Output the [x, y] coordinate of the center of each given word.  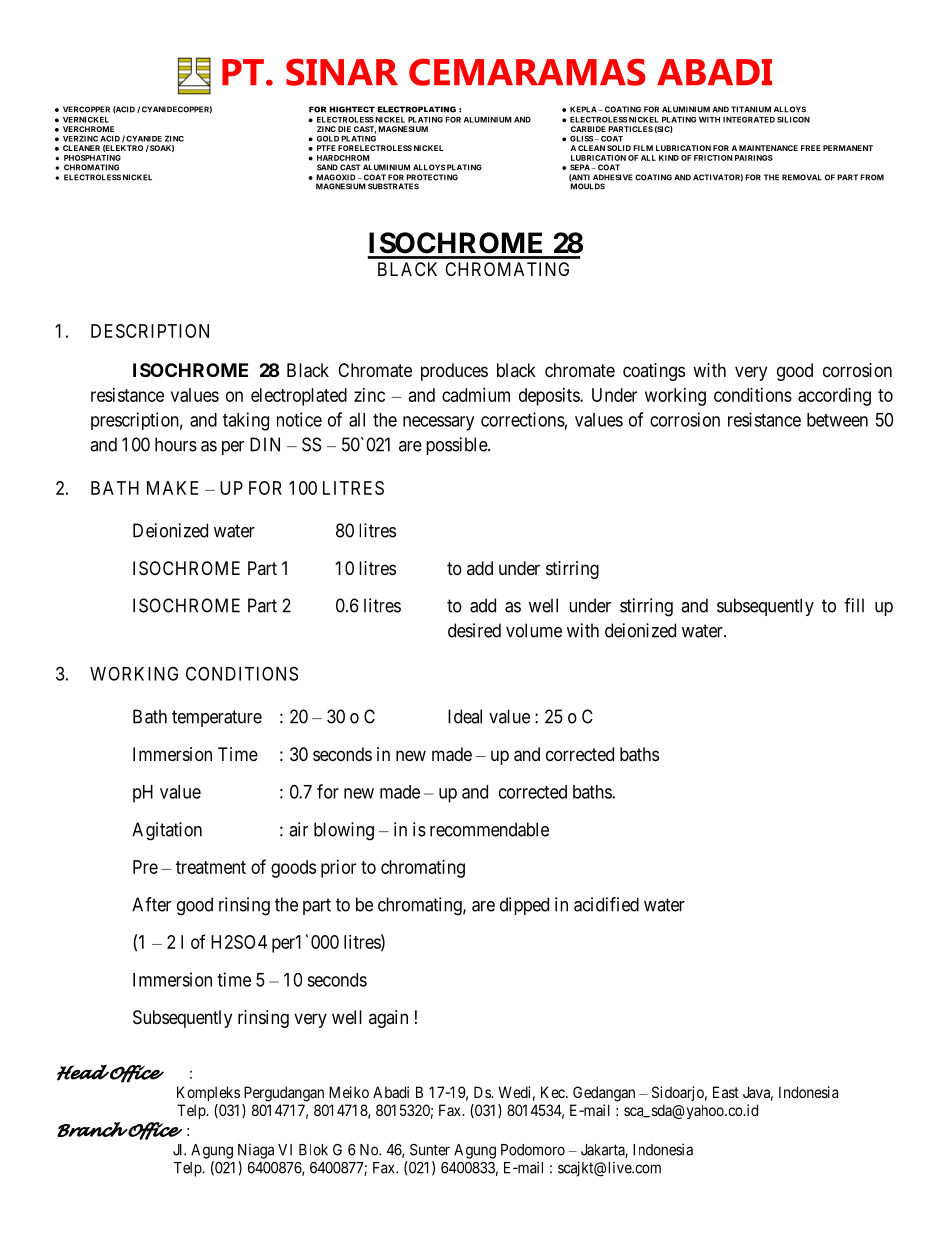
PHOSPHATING [92, 158]
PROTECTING [432, 177]
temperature [217, 718]
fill [854, 605]
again [388, 1019]
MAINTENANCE [768, 148]
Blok [313, 1150]
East [726, 1092]
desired [474, 630]
